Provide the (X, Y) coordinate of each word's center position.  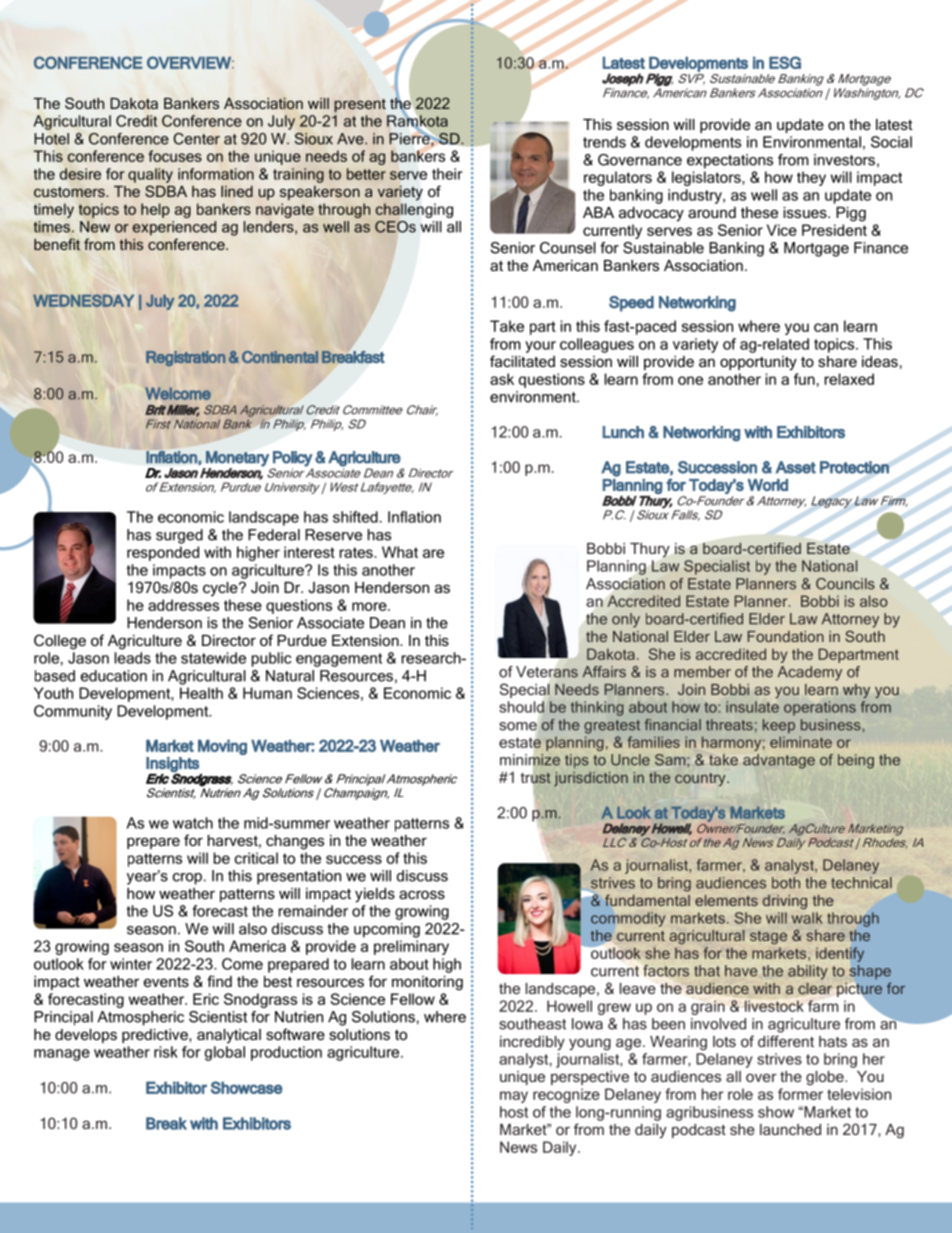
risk (166, 1052)
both (786, 883)
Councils (845, 584)
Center (196, 139)
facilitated (522, 361)
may (514, 1097)
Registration (185, 358)
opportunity (758, 363)
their (447, 174)
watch (193, 823)
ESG (785, 62)
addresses (183, 605)
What (400, 552)
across (422, 894)
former (800, 1094)
